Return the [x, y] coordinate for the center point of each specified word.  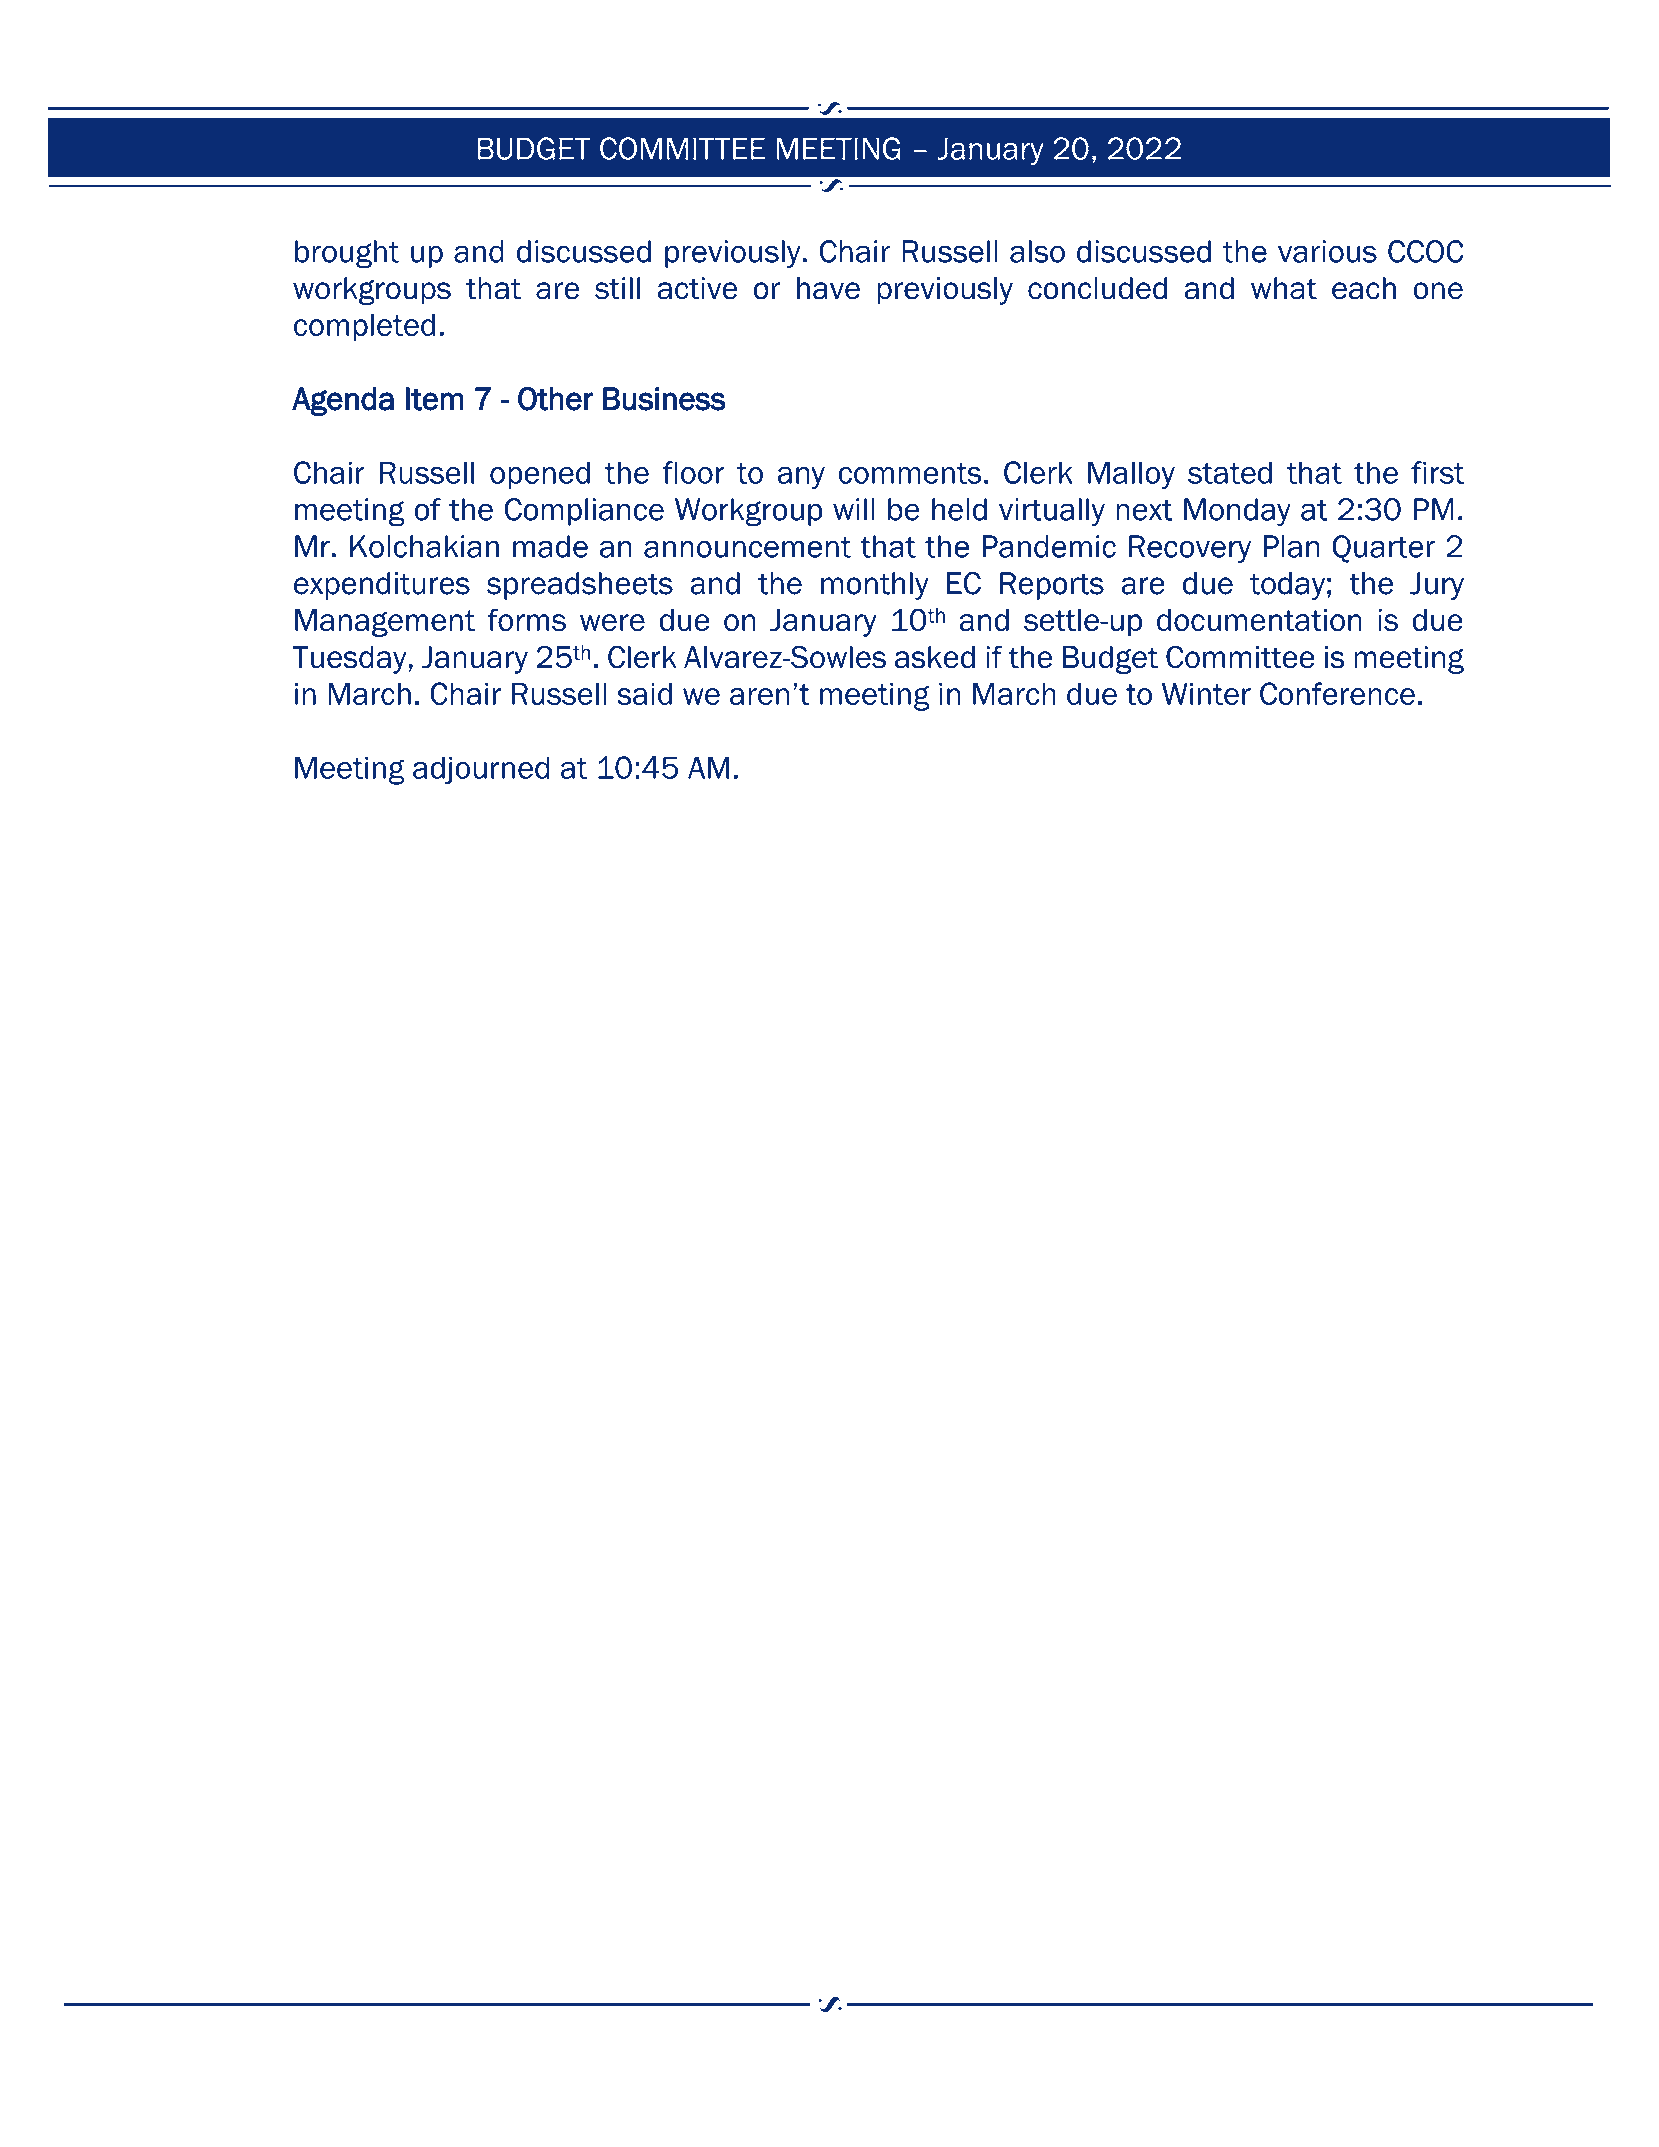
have [828, 288]
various [1327, 251]
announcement [747, 547]
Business [664, 399]
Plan [1292, 546]
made [550, 546]
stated [1230, 472]
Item [435, 399]
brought [347, 254]
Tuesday [350, 660]
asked [935, 657]
